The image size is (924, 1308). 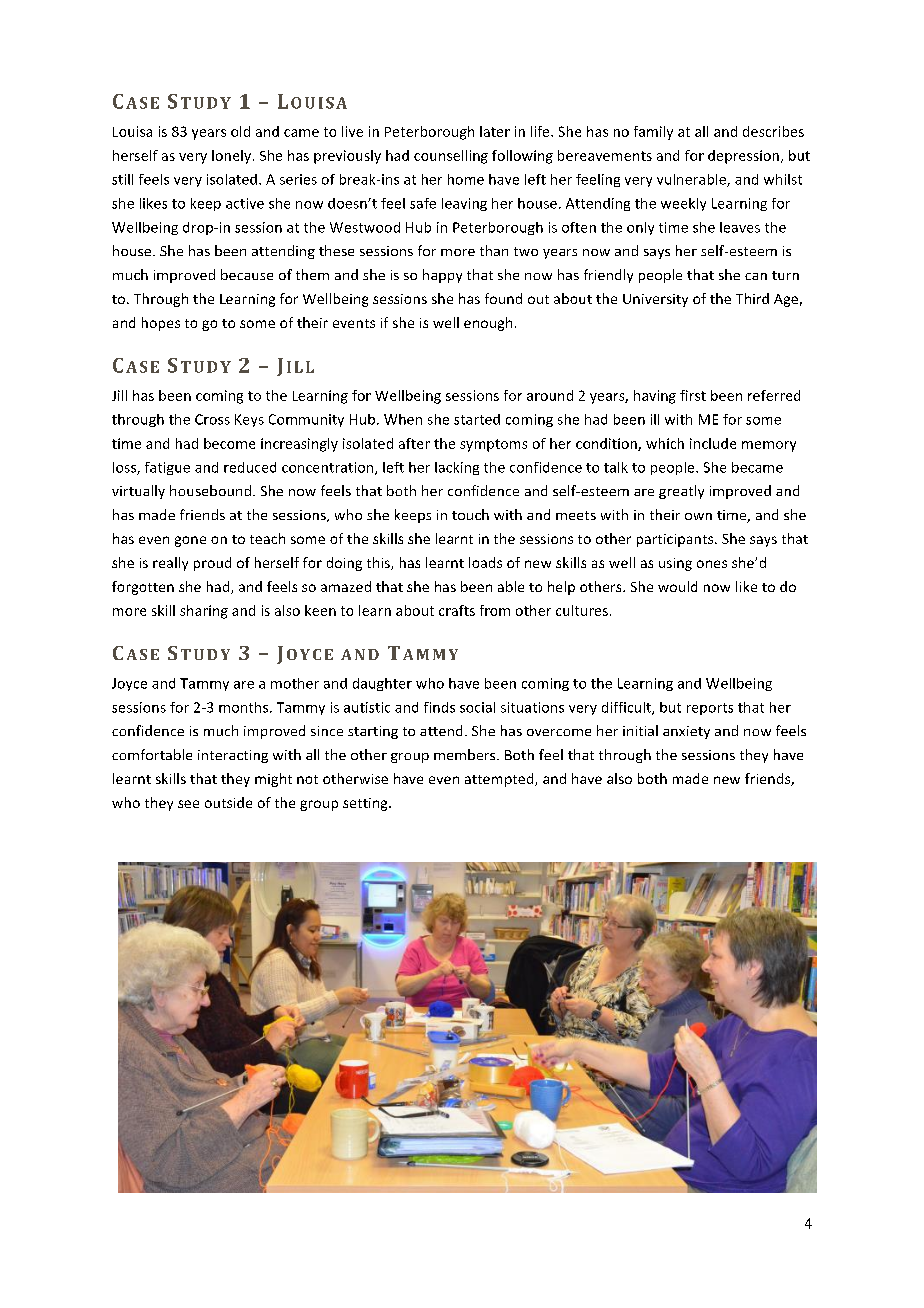 I want to click on counselling, so click(x=451, y=157).
